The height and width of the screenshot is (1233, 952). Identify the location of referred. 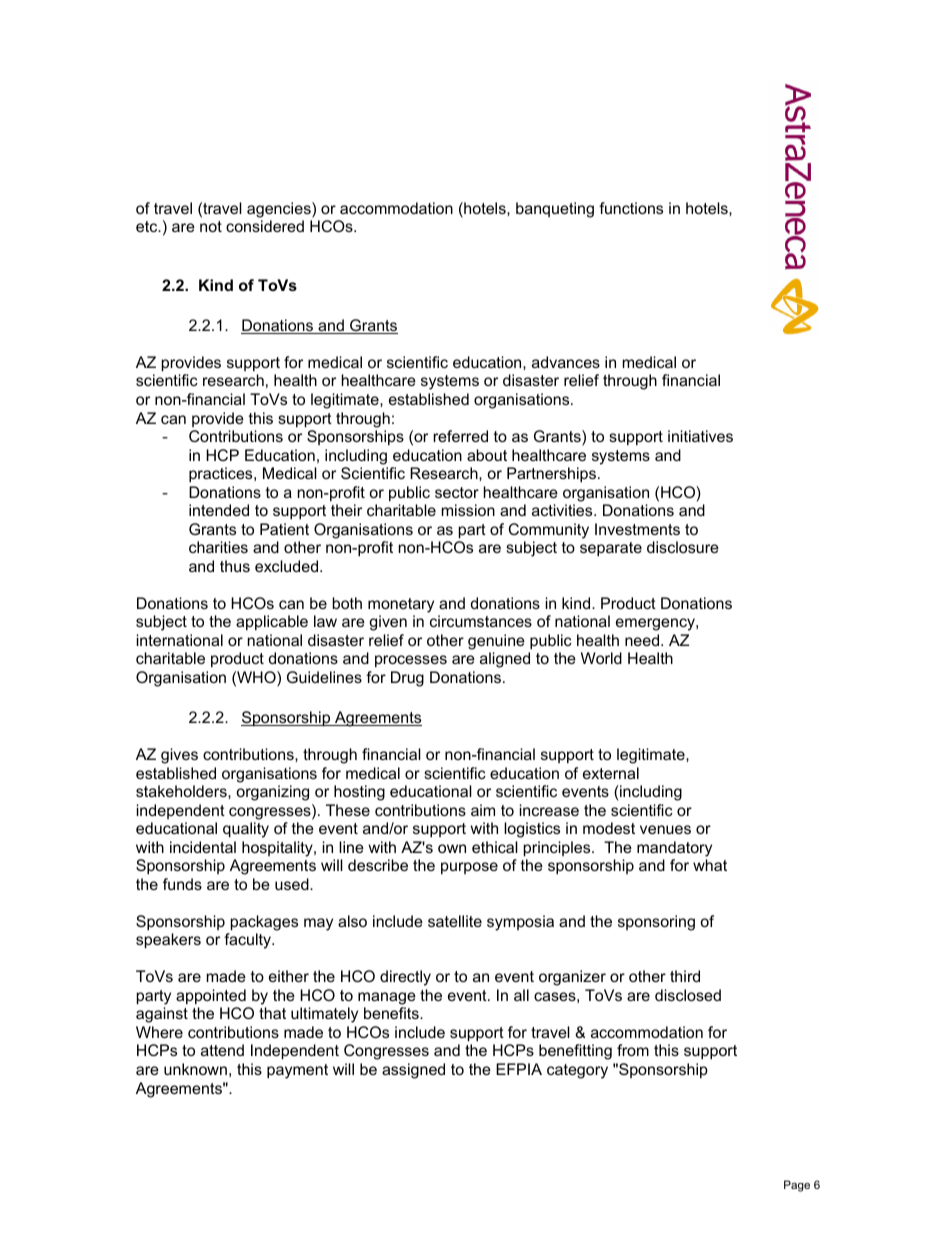
(460, 436).
